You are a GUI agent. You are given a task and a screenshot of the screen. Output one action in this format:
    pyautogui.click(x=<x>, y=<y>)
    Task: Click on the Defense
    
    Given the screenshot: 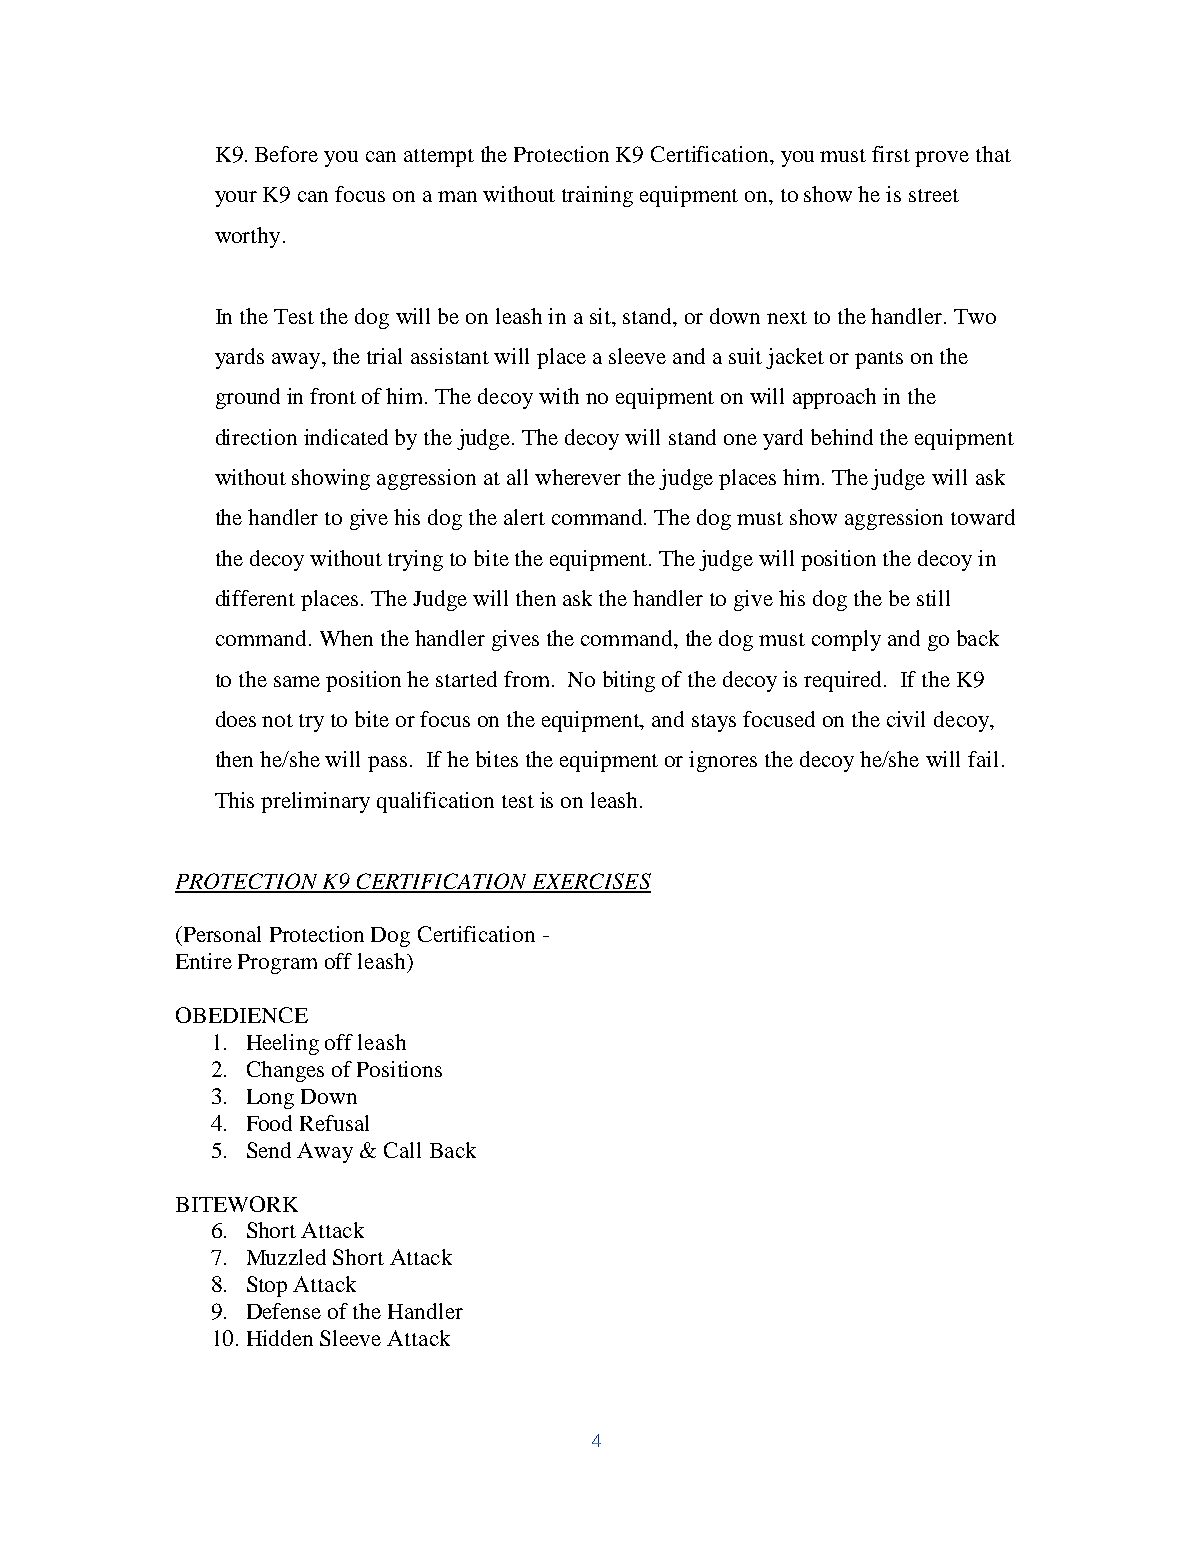 What is the action you would take?
    pyautogui.click(x=284, y=1311)
